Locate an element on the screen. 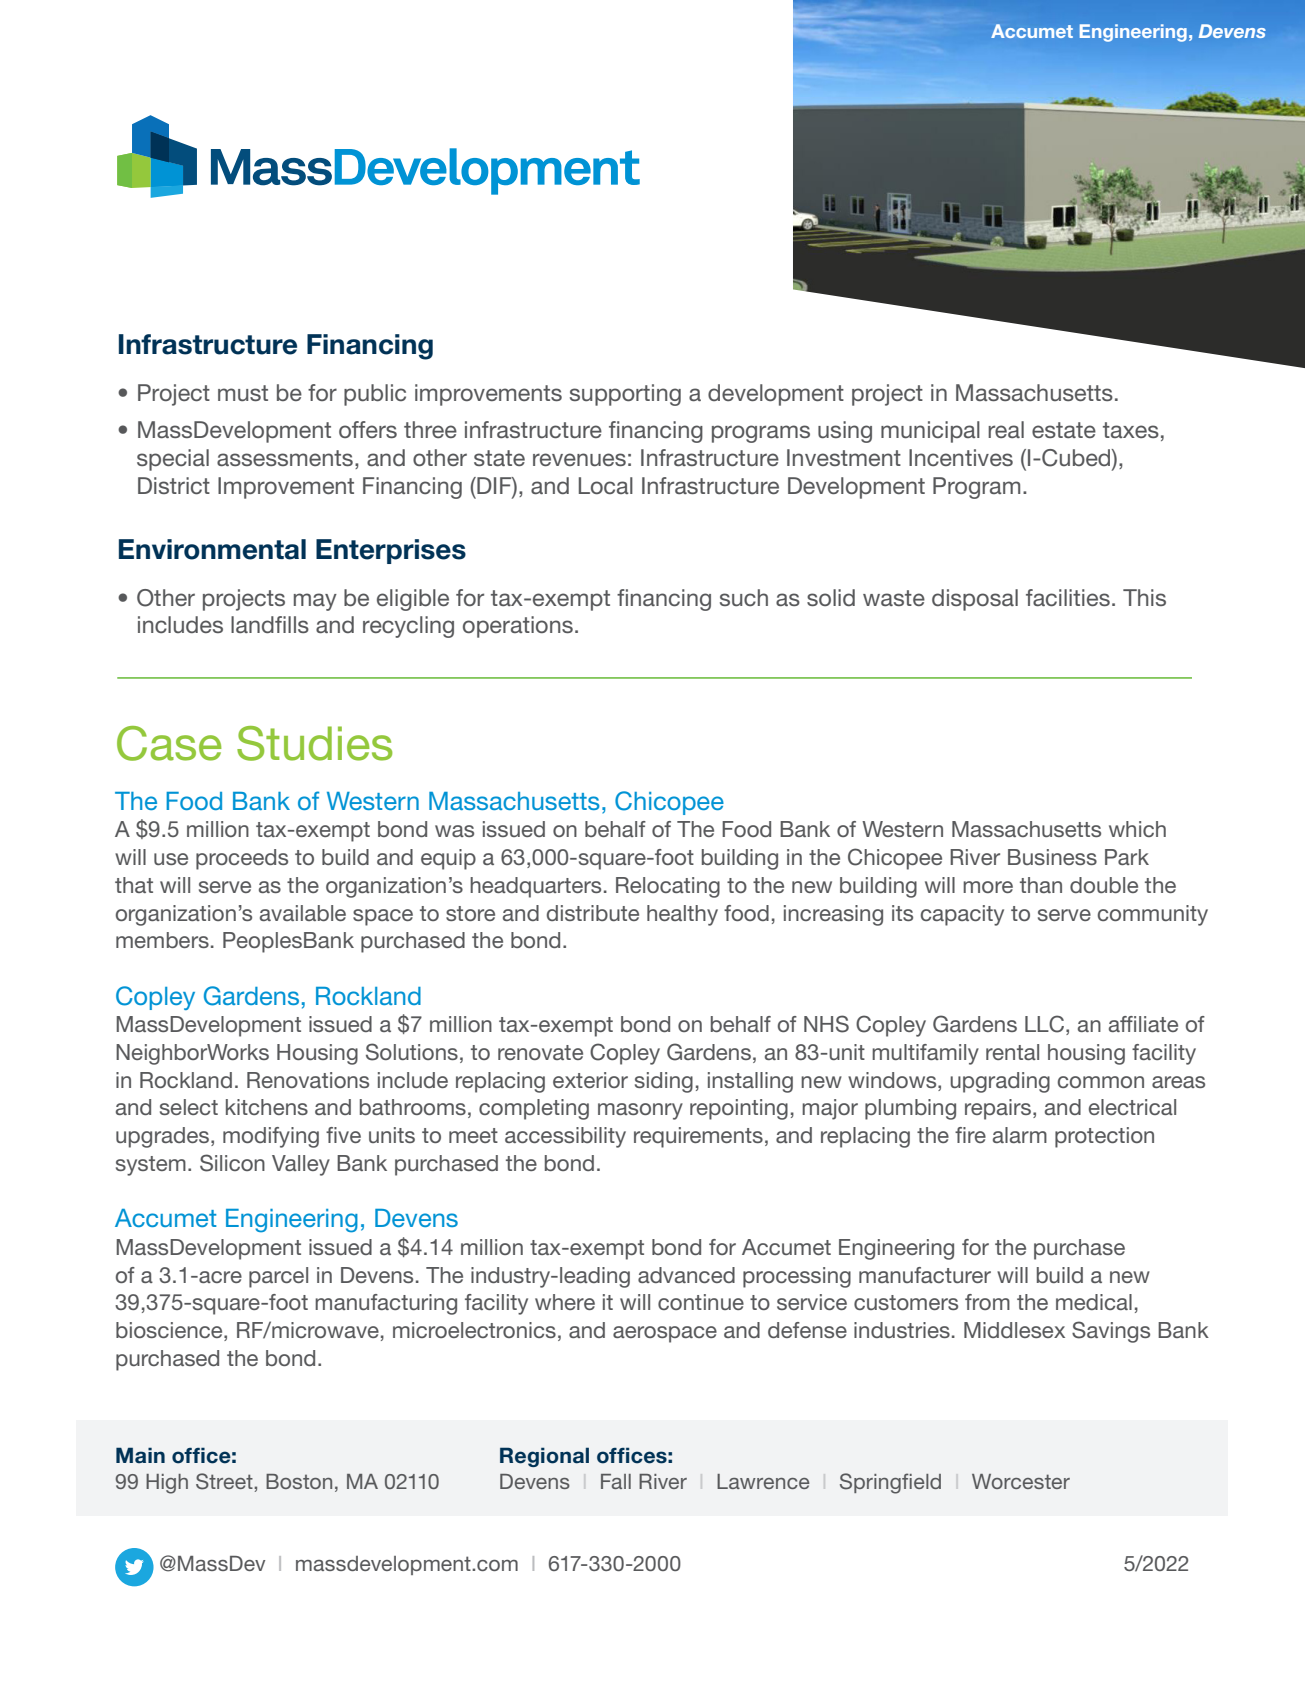 The image size is (1305, 1689). real is located at coordinates (1006, 429).
